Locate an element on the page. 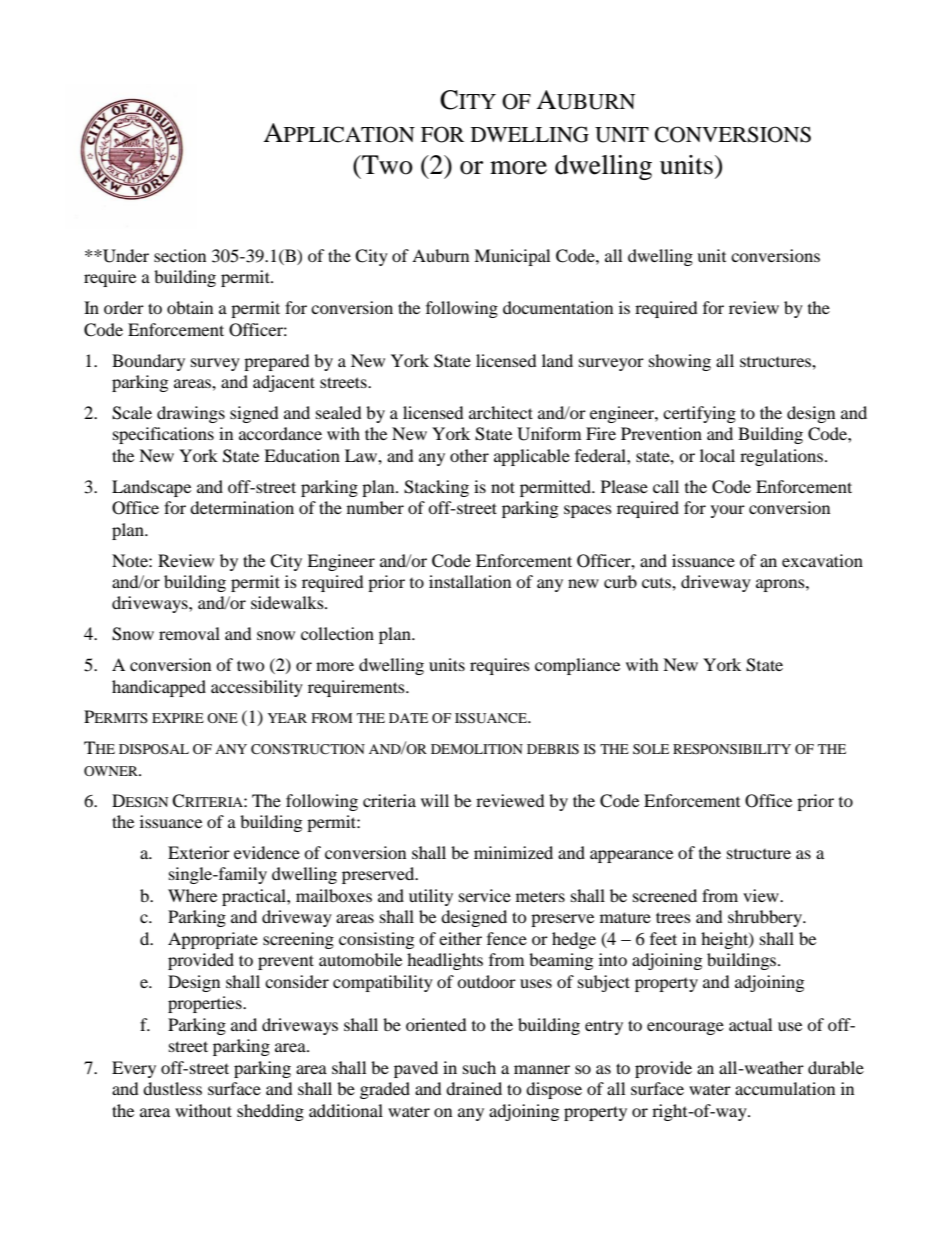  DATE is located at coordinates (408, 718).
